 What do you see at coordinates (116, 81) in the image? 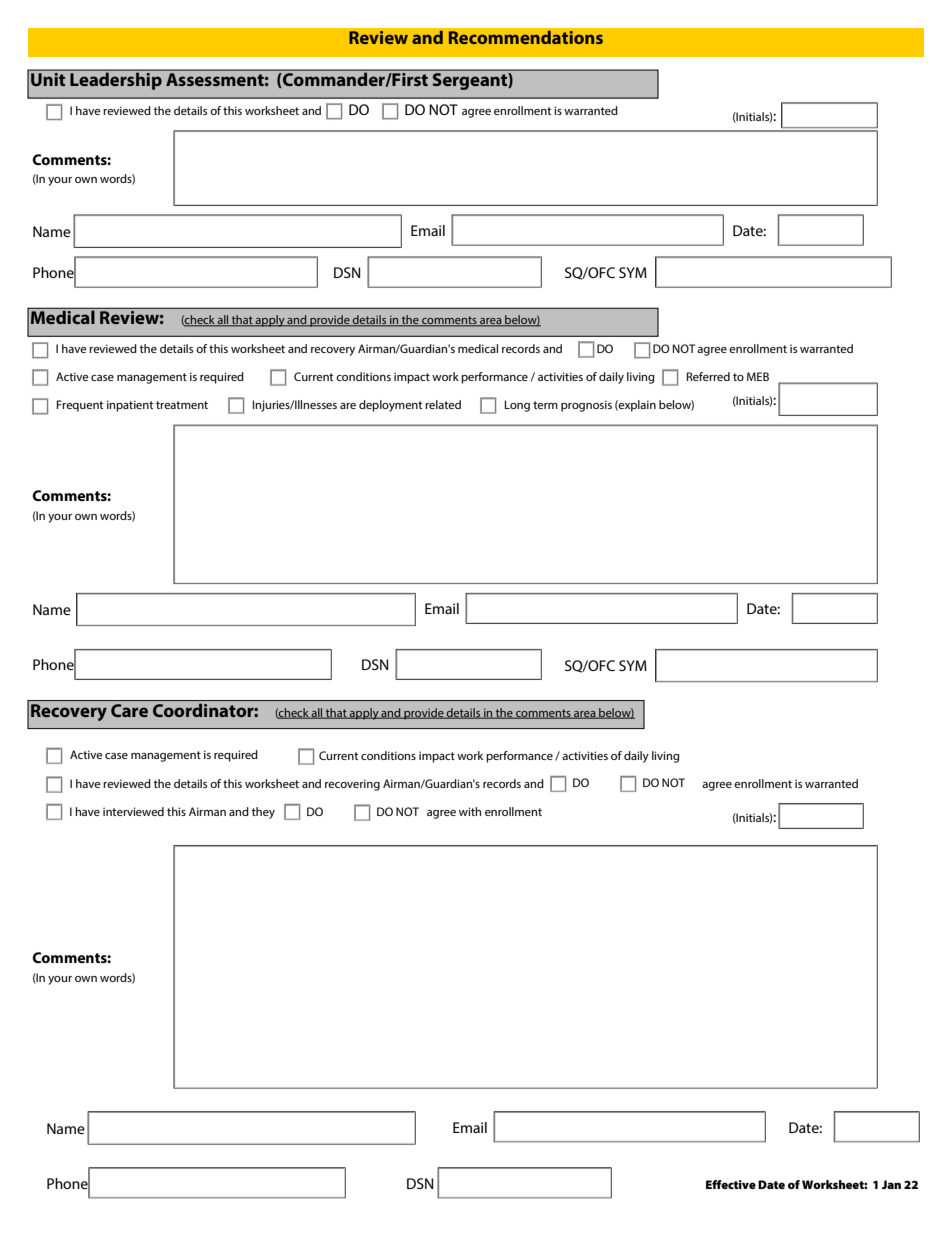
I see `Leadership` at bounding box center [116, 81].
